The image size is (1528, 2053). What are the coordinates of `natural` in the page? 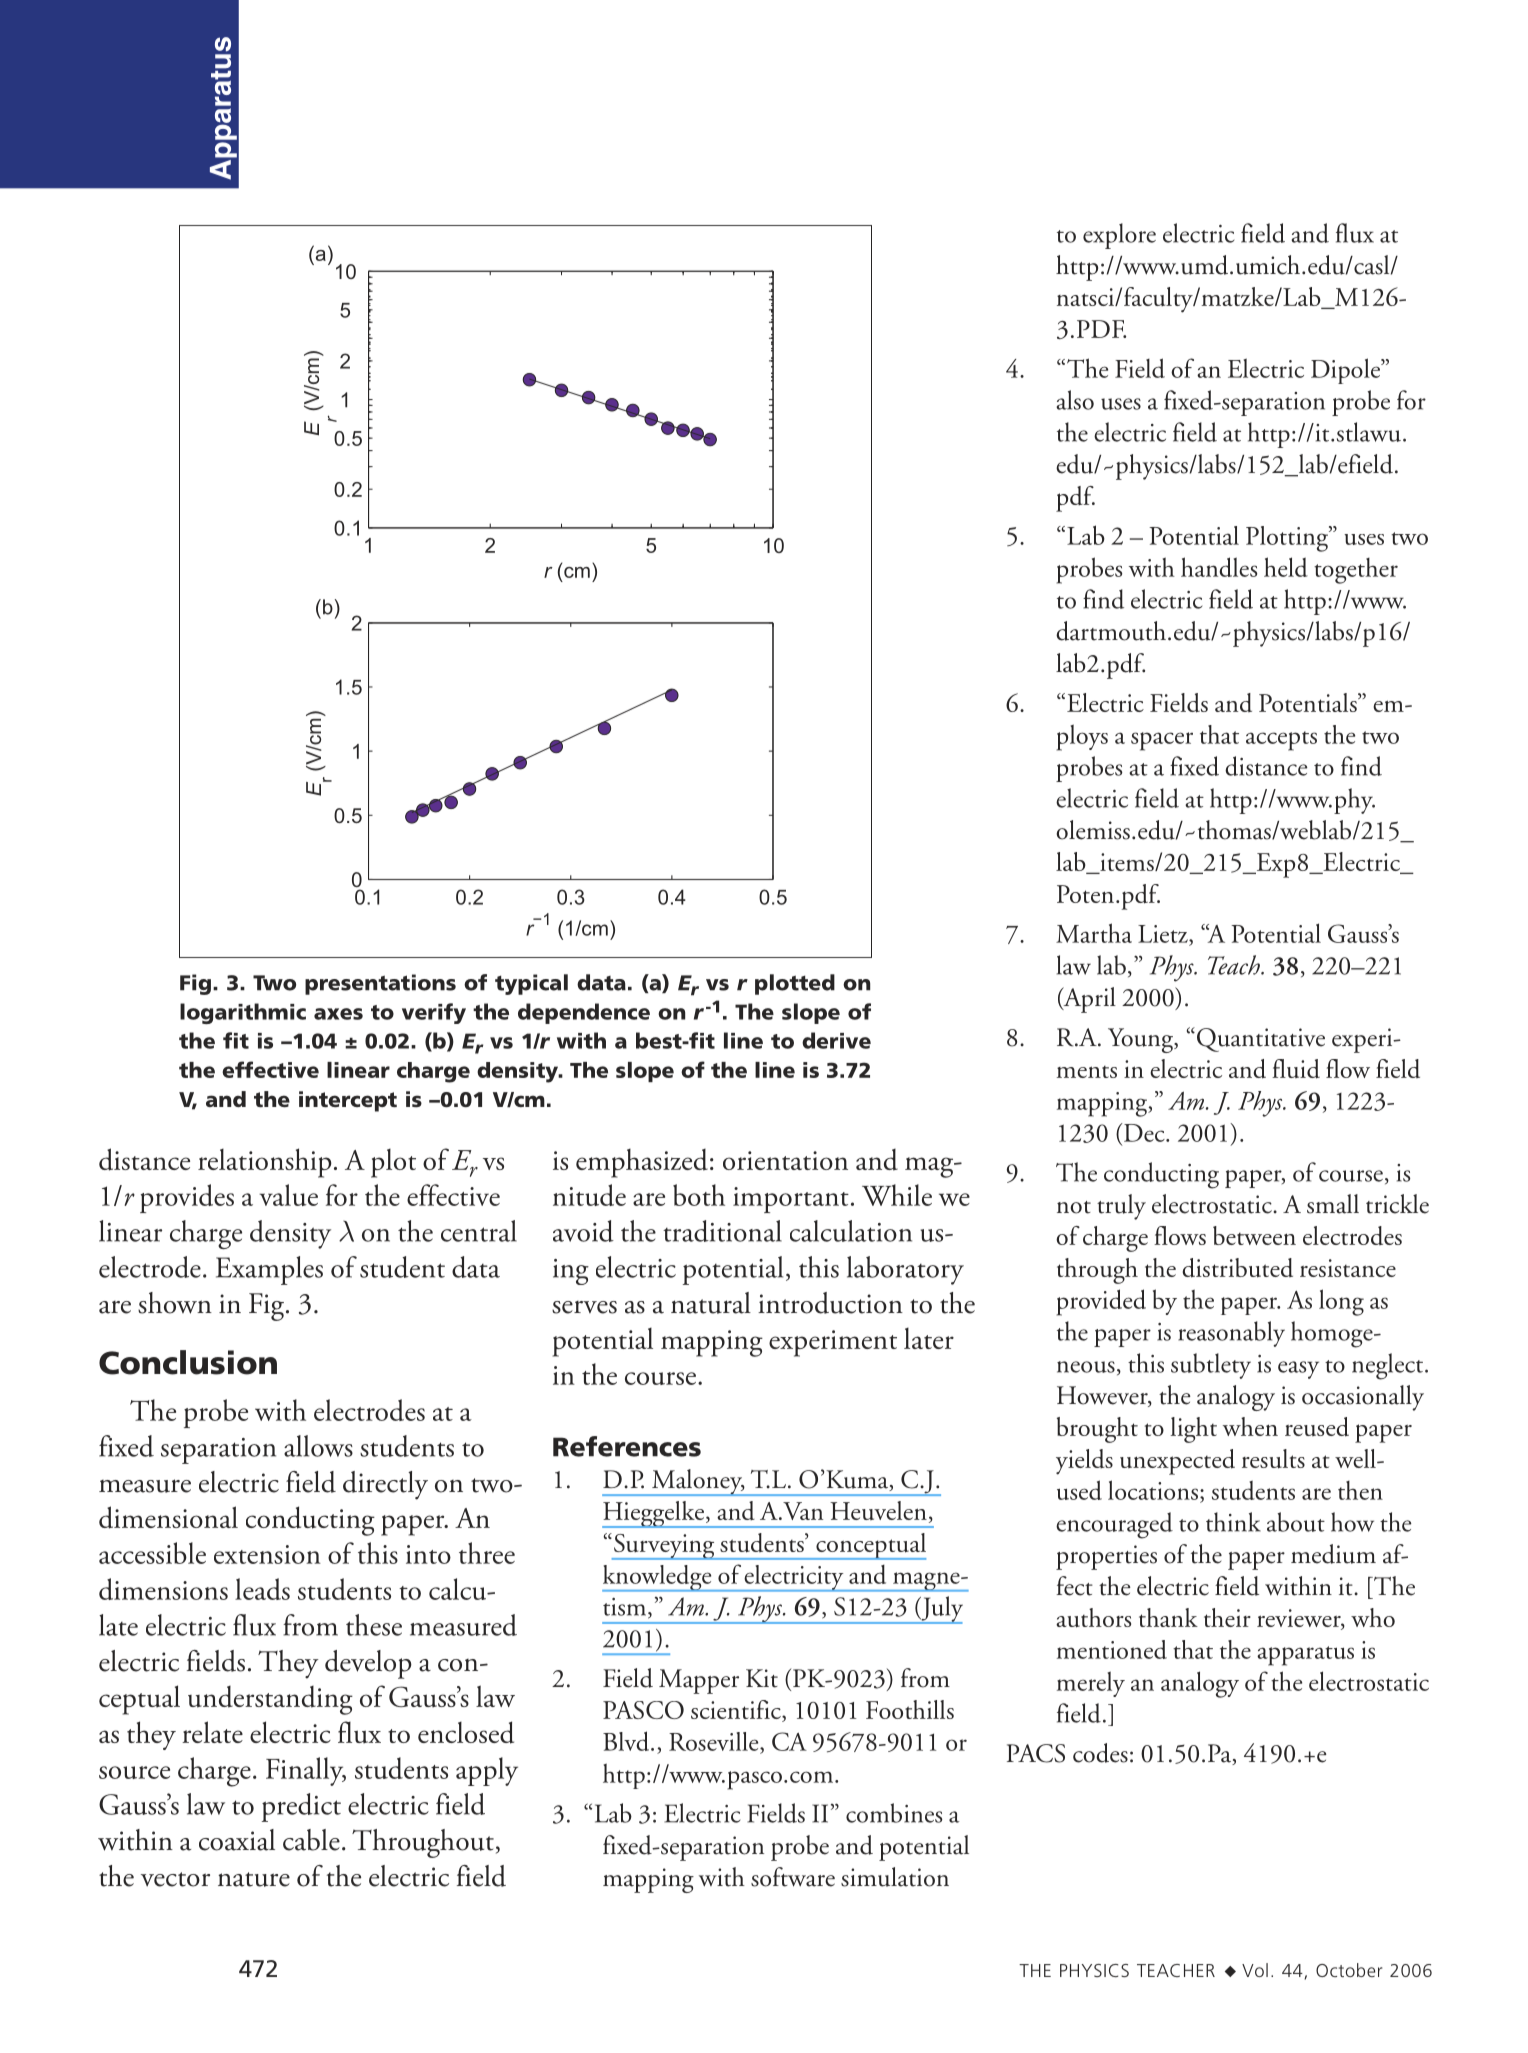 It's located at (711, 1303).
